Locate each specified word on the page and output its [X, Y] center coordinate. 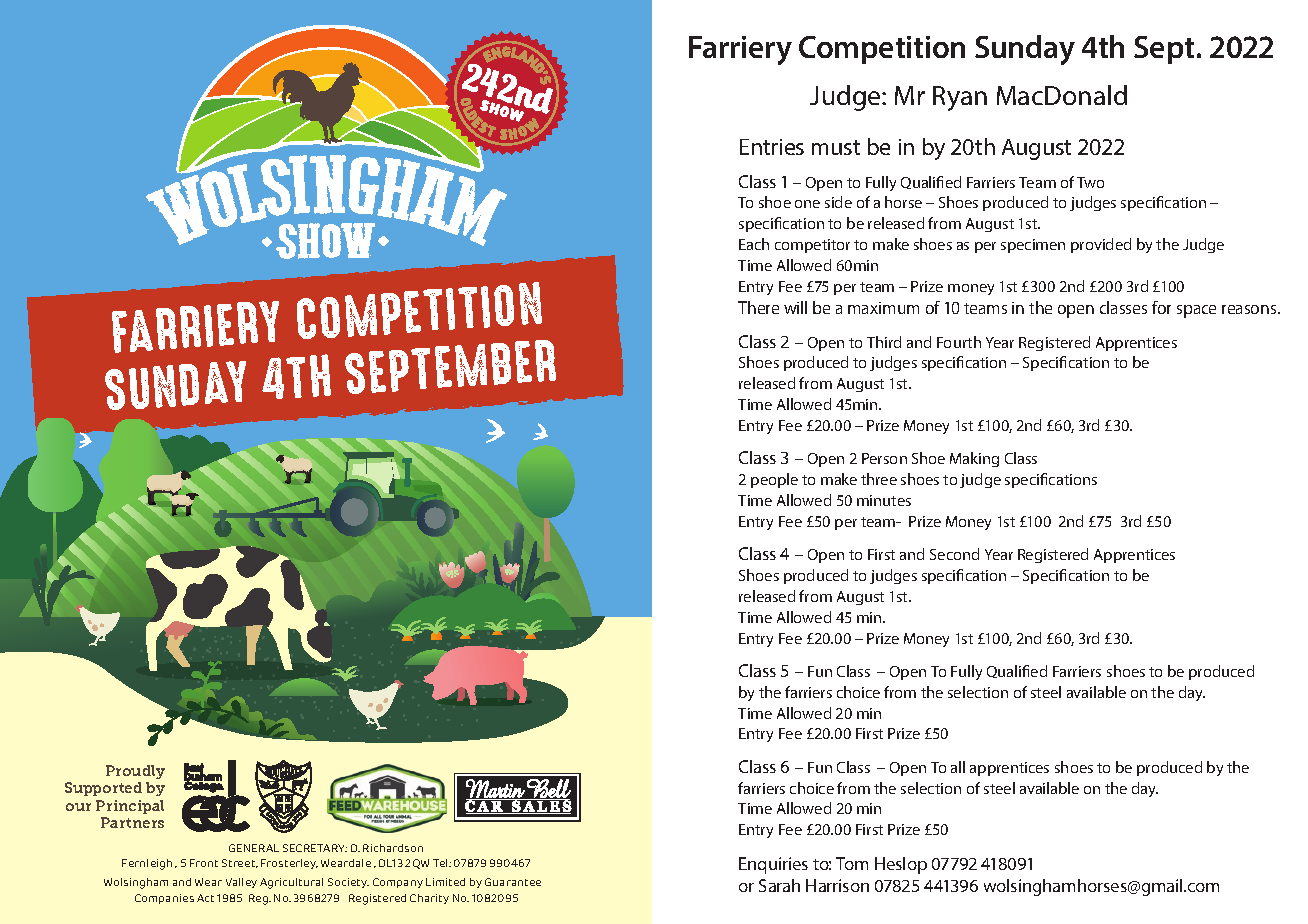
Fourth [959, 342]
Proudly [135, 774]
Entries [772, 147]
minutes [884, 500]
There [758, 307]
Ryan [960, 98]
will [795, 307]
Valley [241, 883]
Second [954, 554]
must [836, 147]
